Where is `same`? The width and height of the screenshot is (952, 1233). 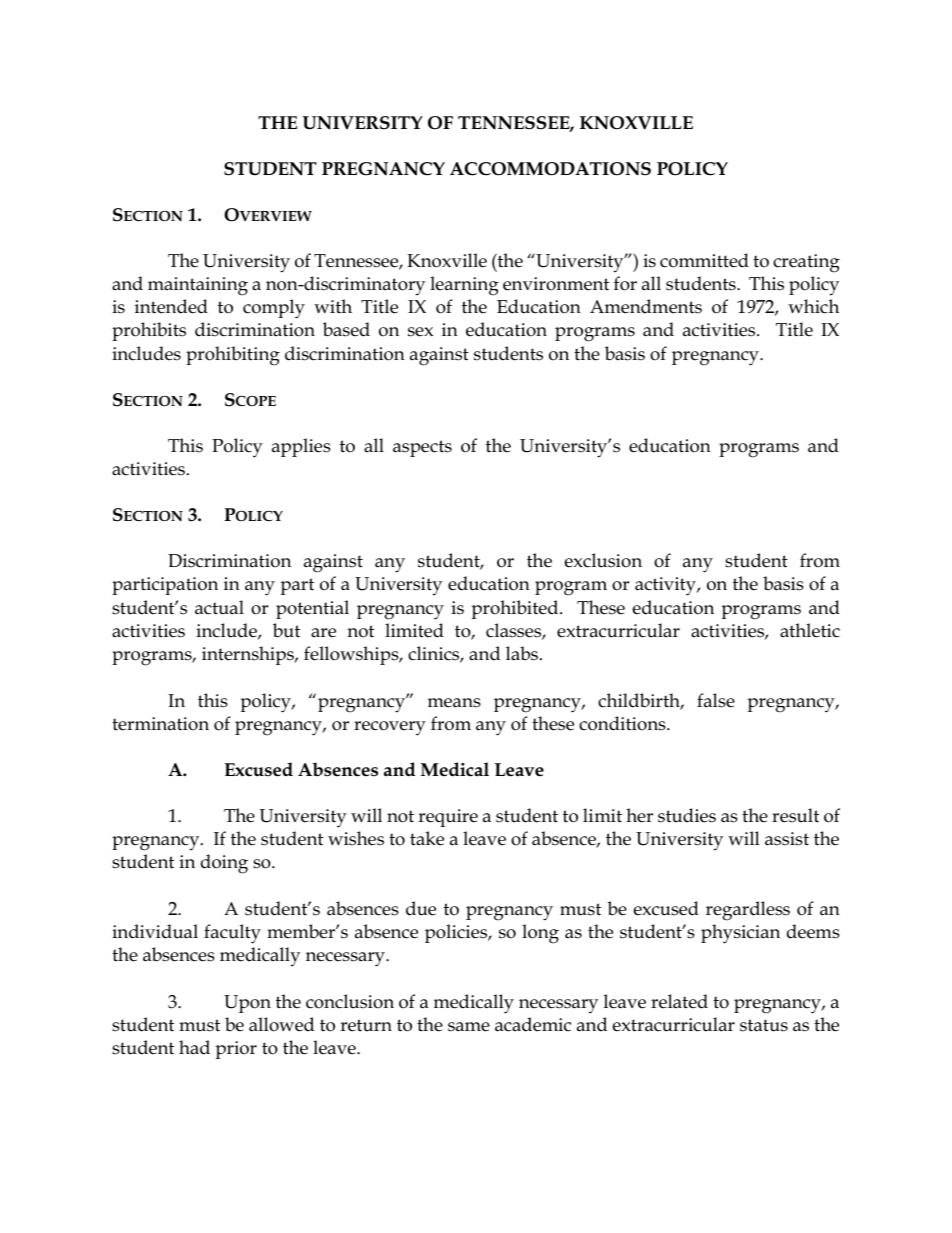 same is located at coordinates (469, 1027).
